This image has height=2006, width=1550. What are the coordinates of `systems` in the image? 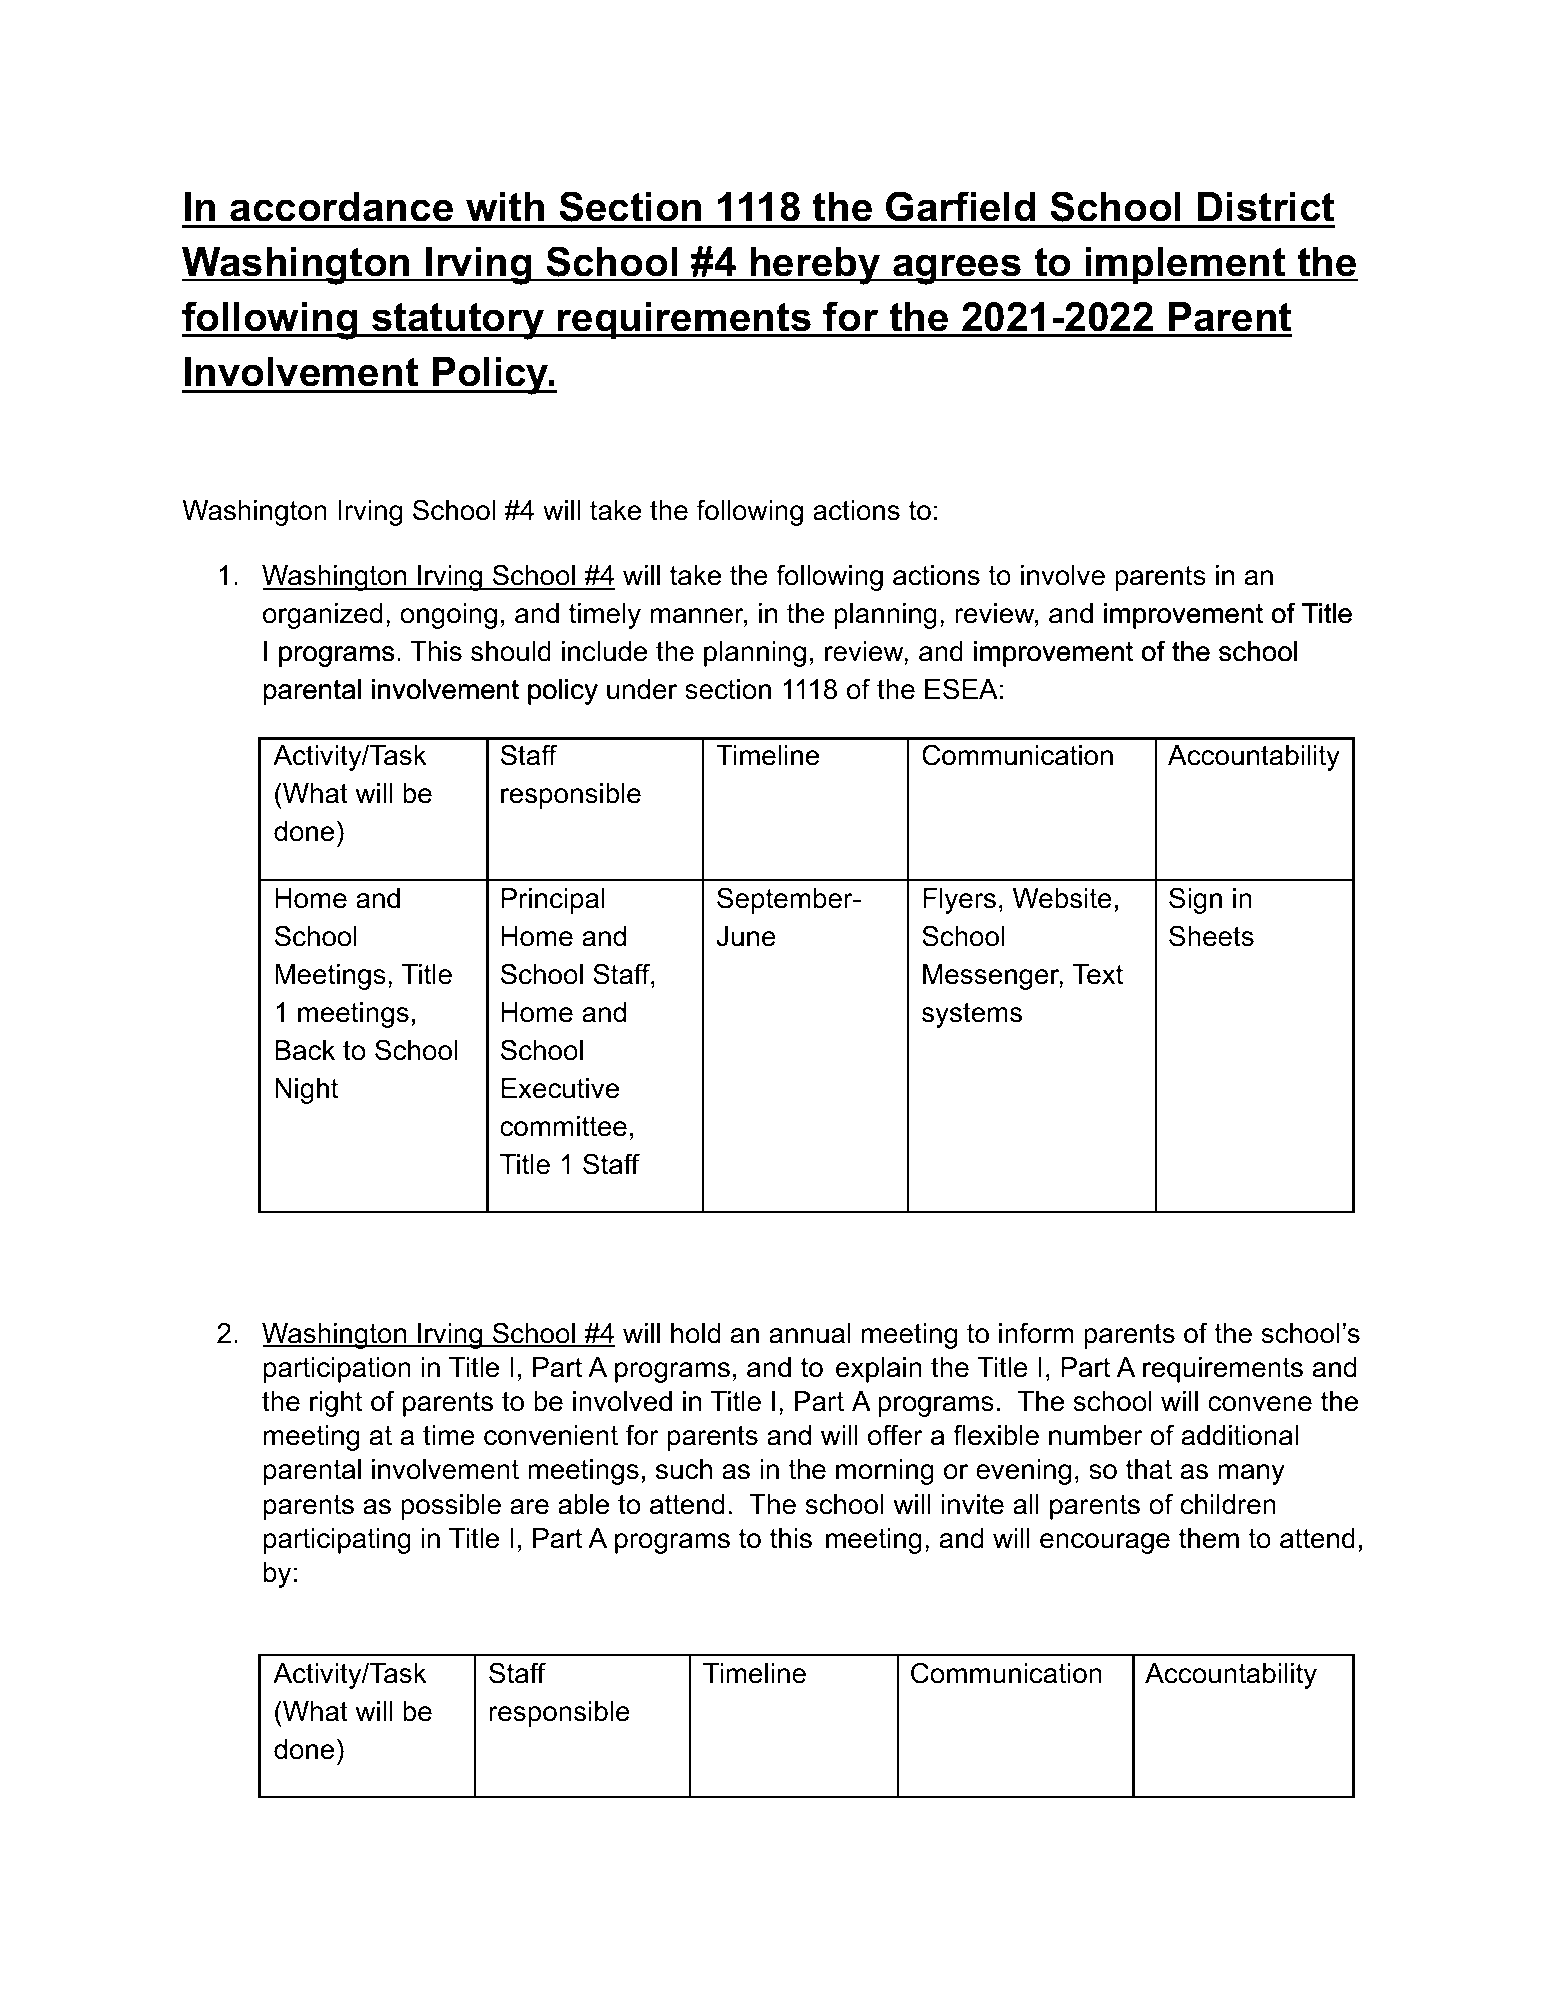 It's located at (972, 1015).
